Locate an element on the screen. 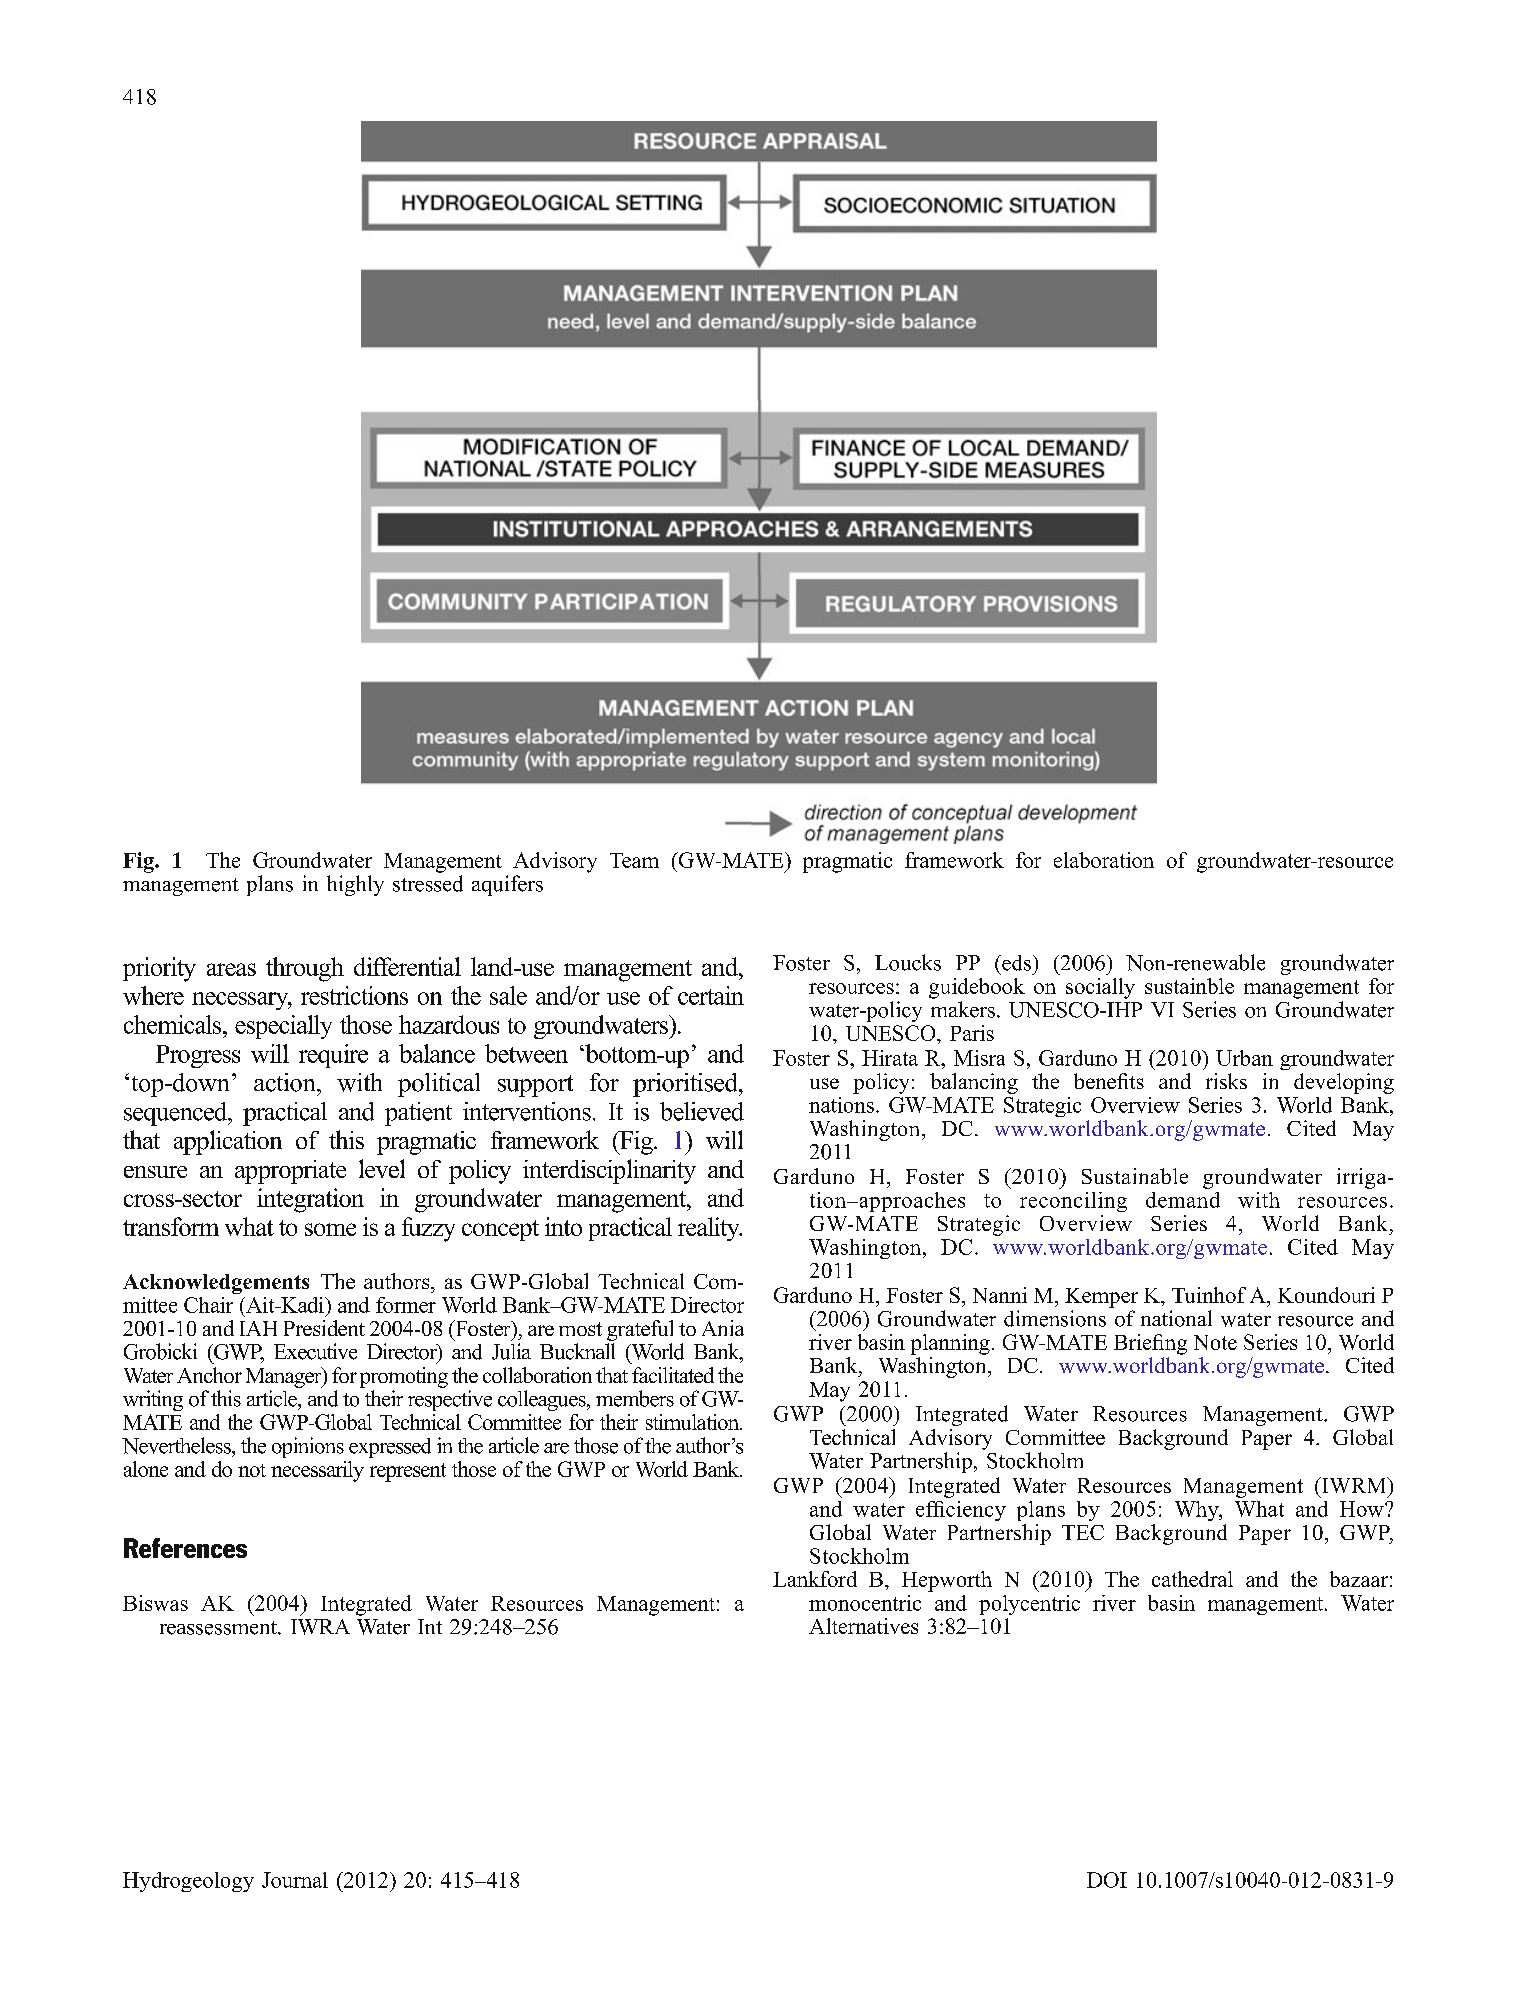 Image resolution: width=1517 pixels, height=2015 pixels. reality is located at coordinates (710, 1229).
